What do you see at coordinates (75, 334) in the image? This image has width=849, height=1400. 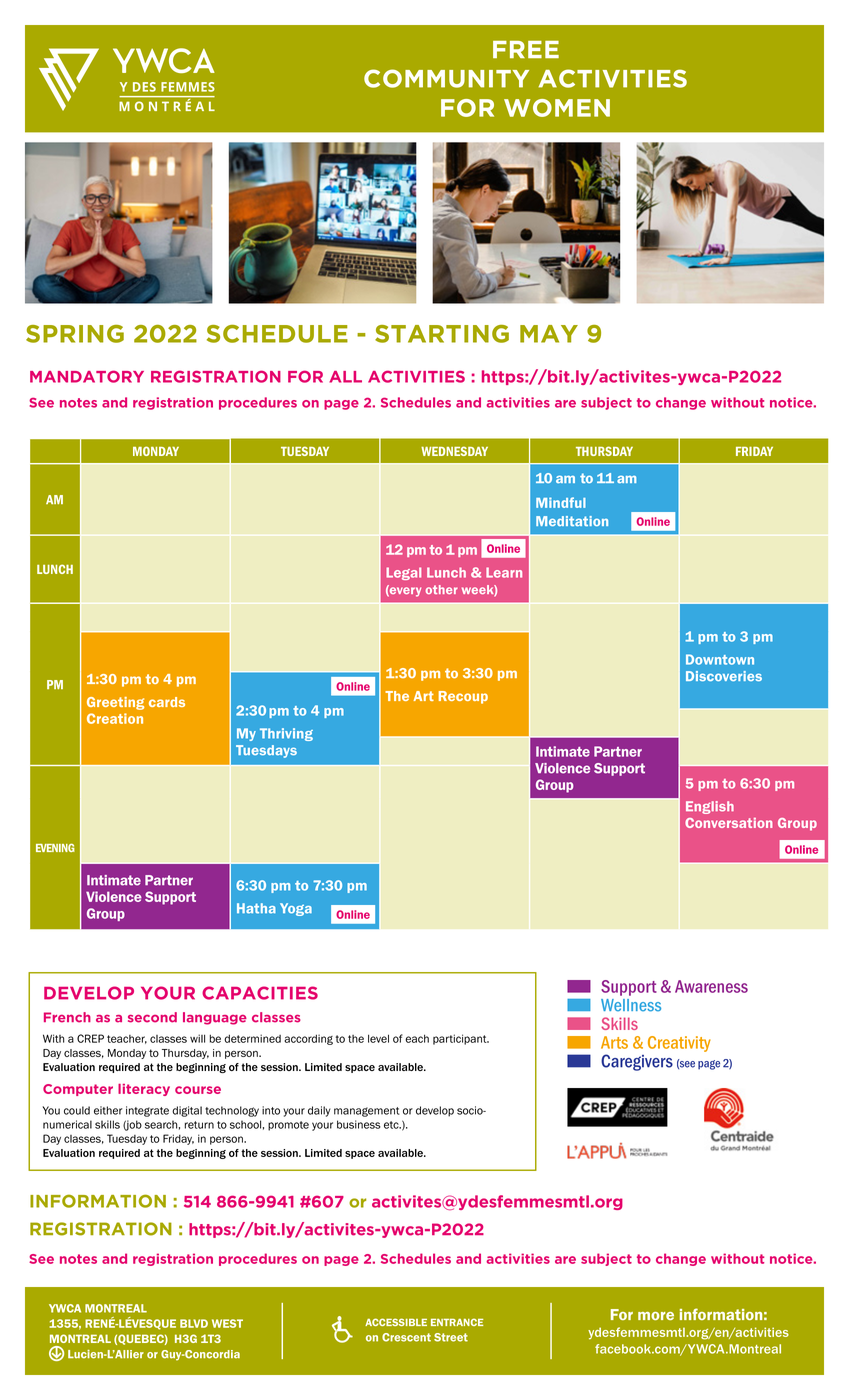 I see `SPRING` at bounding box center [75, 334].
